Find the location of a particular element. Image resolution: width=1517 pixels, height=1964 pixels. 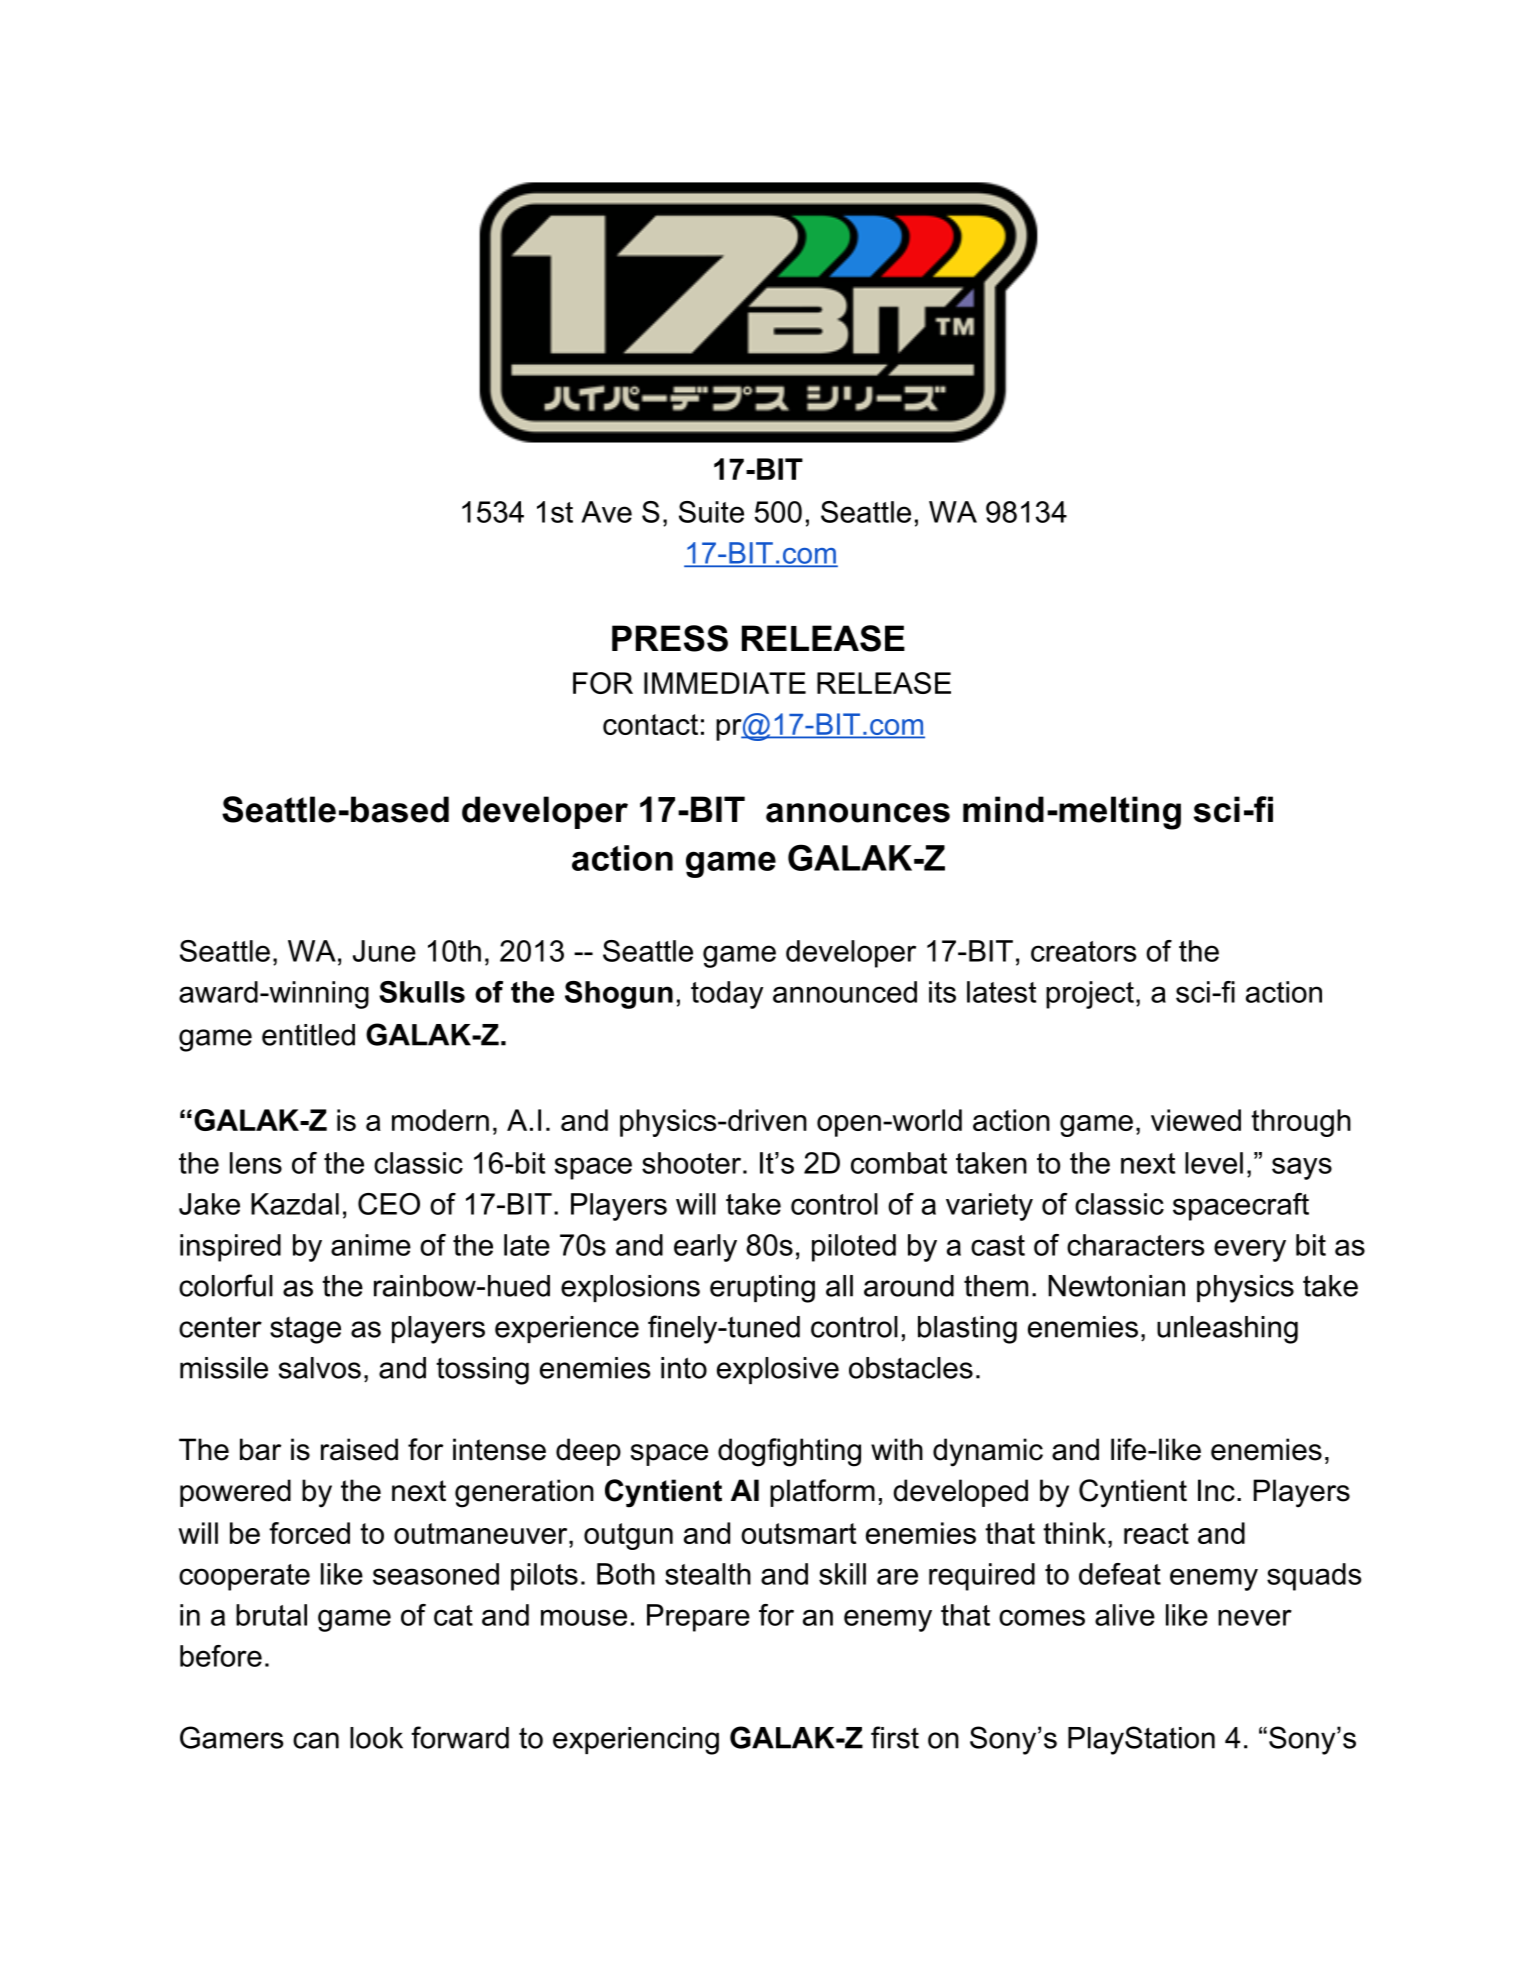

alive is located at coordinates (1125, 1615).
